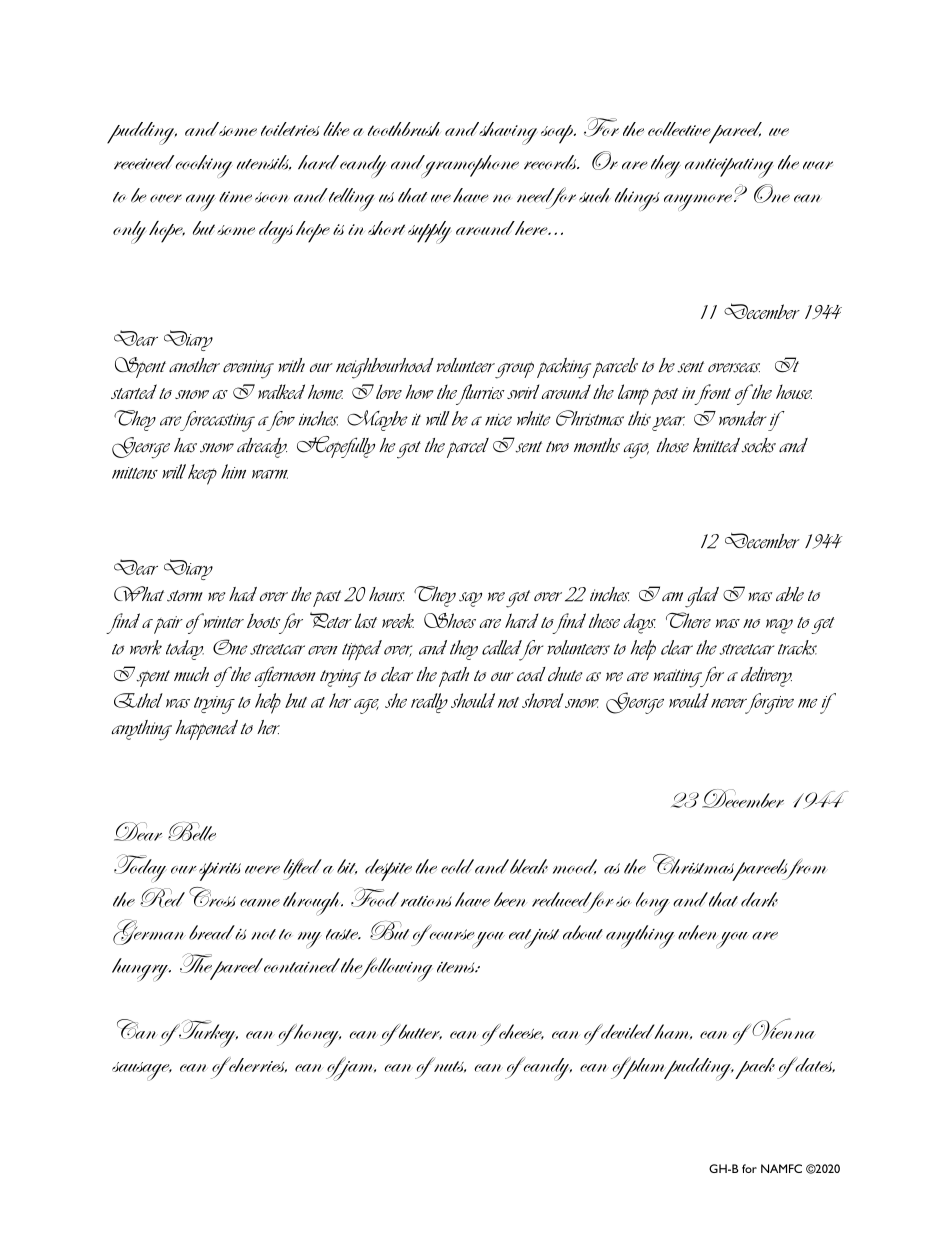 This screenshot has height=1233, width=952. What do you see at coordinates (185, 596) in the screenshot?
I see `storm` at bounding box center [185, 596].
